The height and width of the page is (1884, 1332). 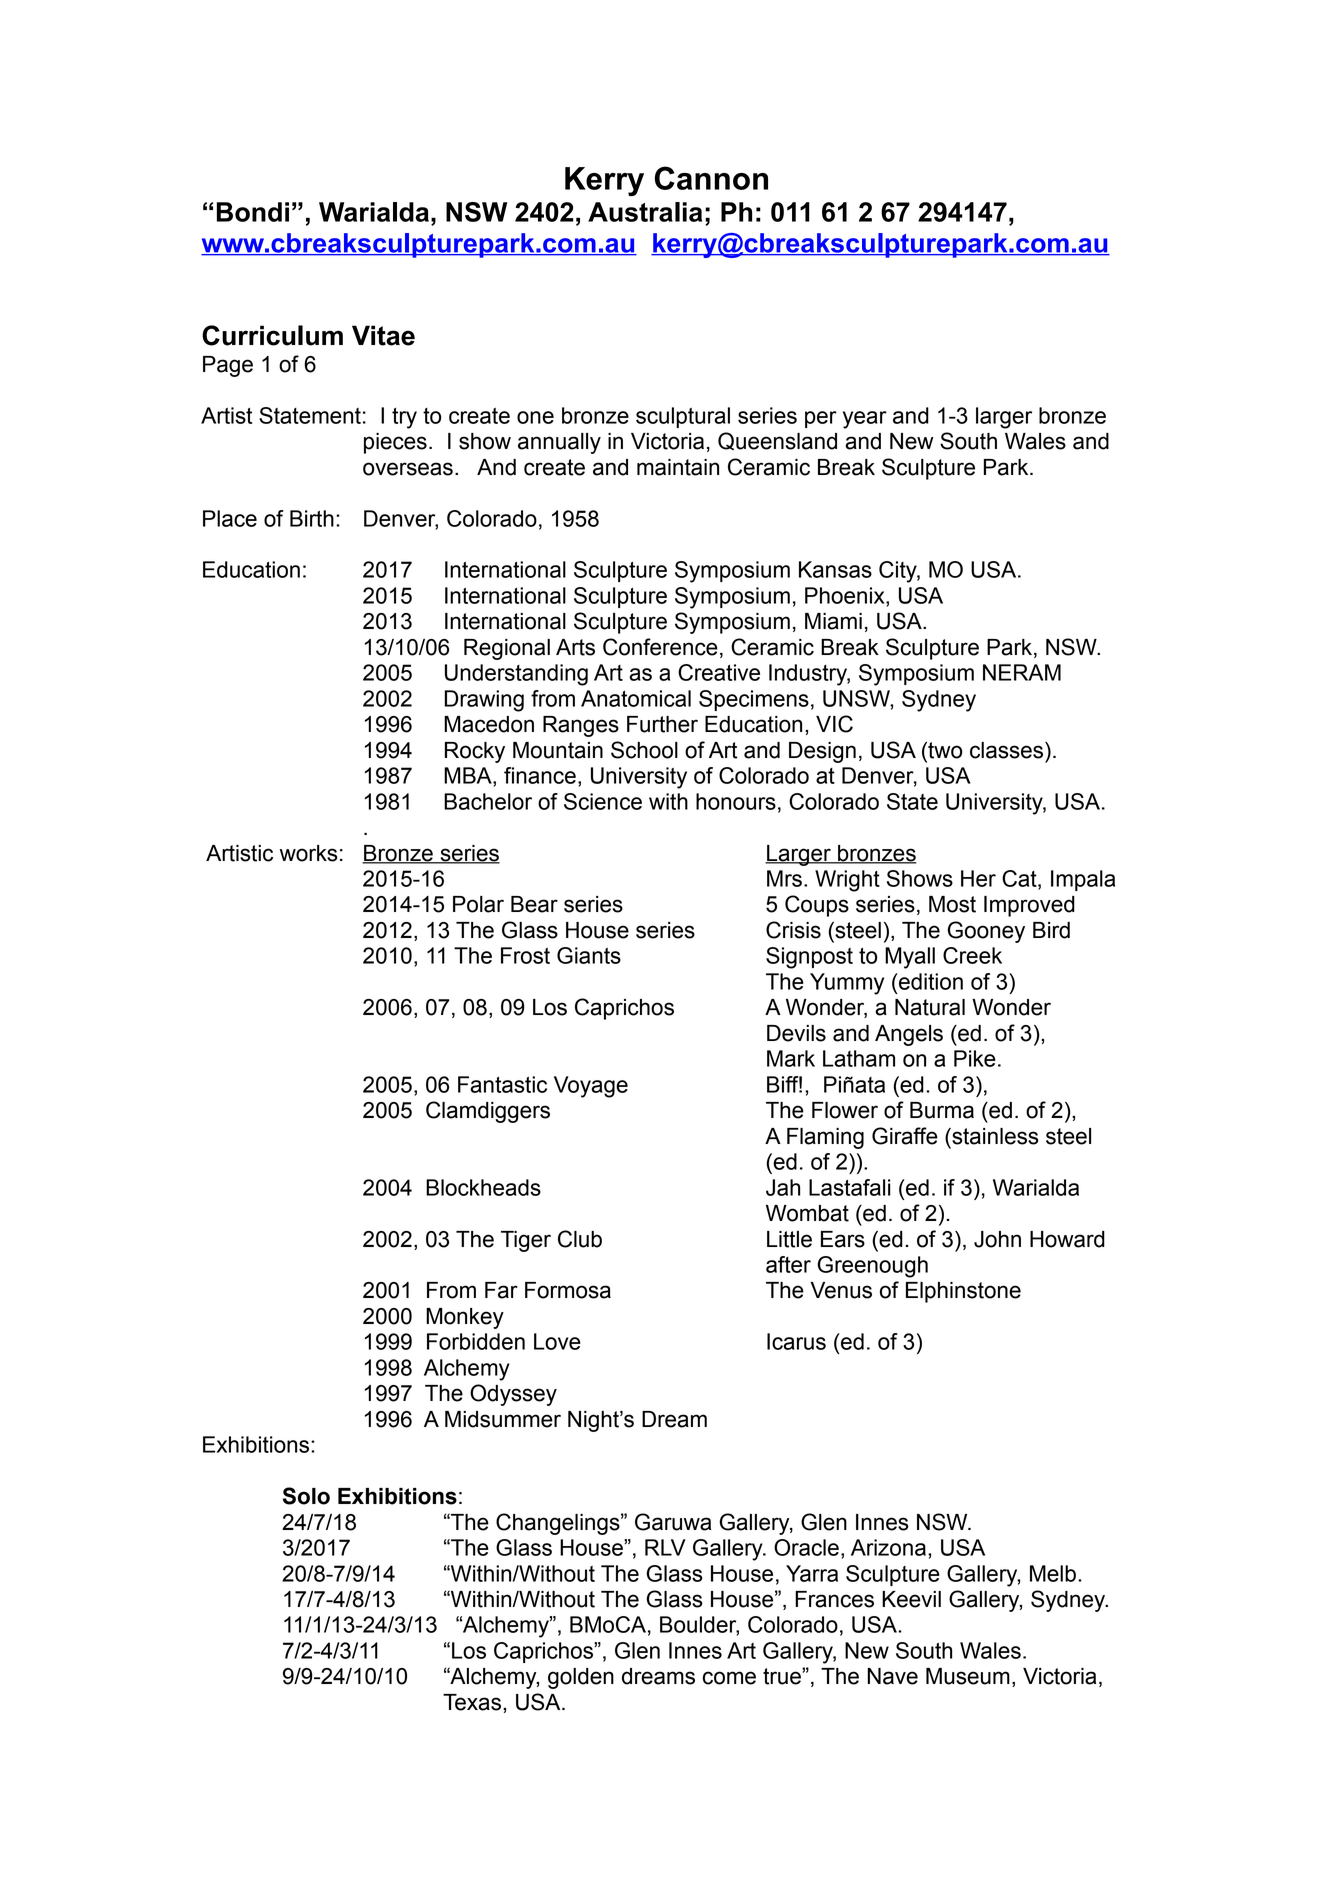 What do you see at coordinates (309, 853) in the page?
I see `works` at bounding box center [309, 853].
